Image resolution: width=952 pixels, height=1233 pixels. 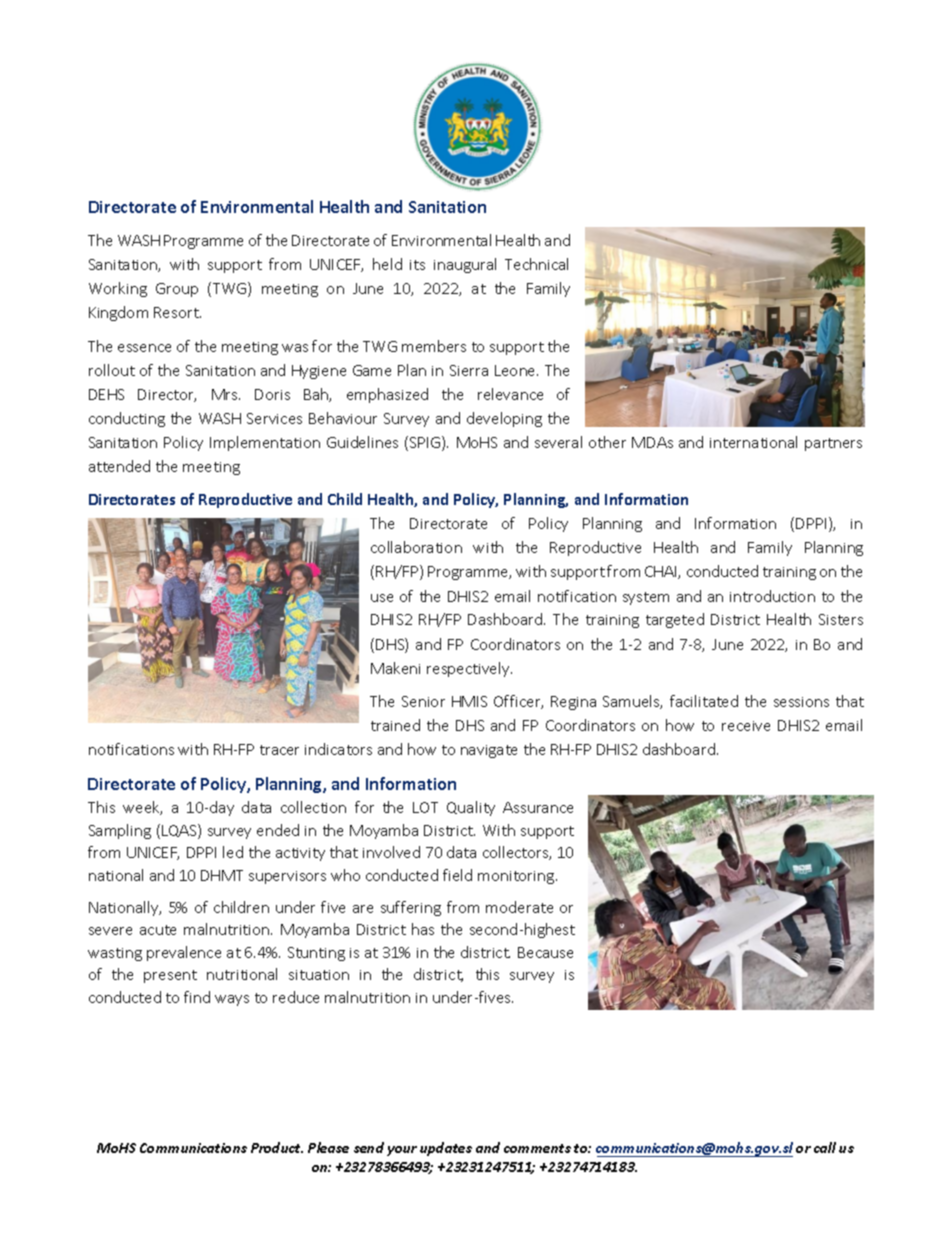 What do you see at coordinates (471, 808) in the screenshot?
I see `Quality` at bounding box center [471, 808].
